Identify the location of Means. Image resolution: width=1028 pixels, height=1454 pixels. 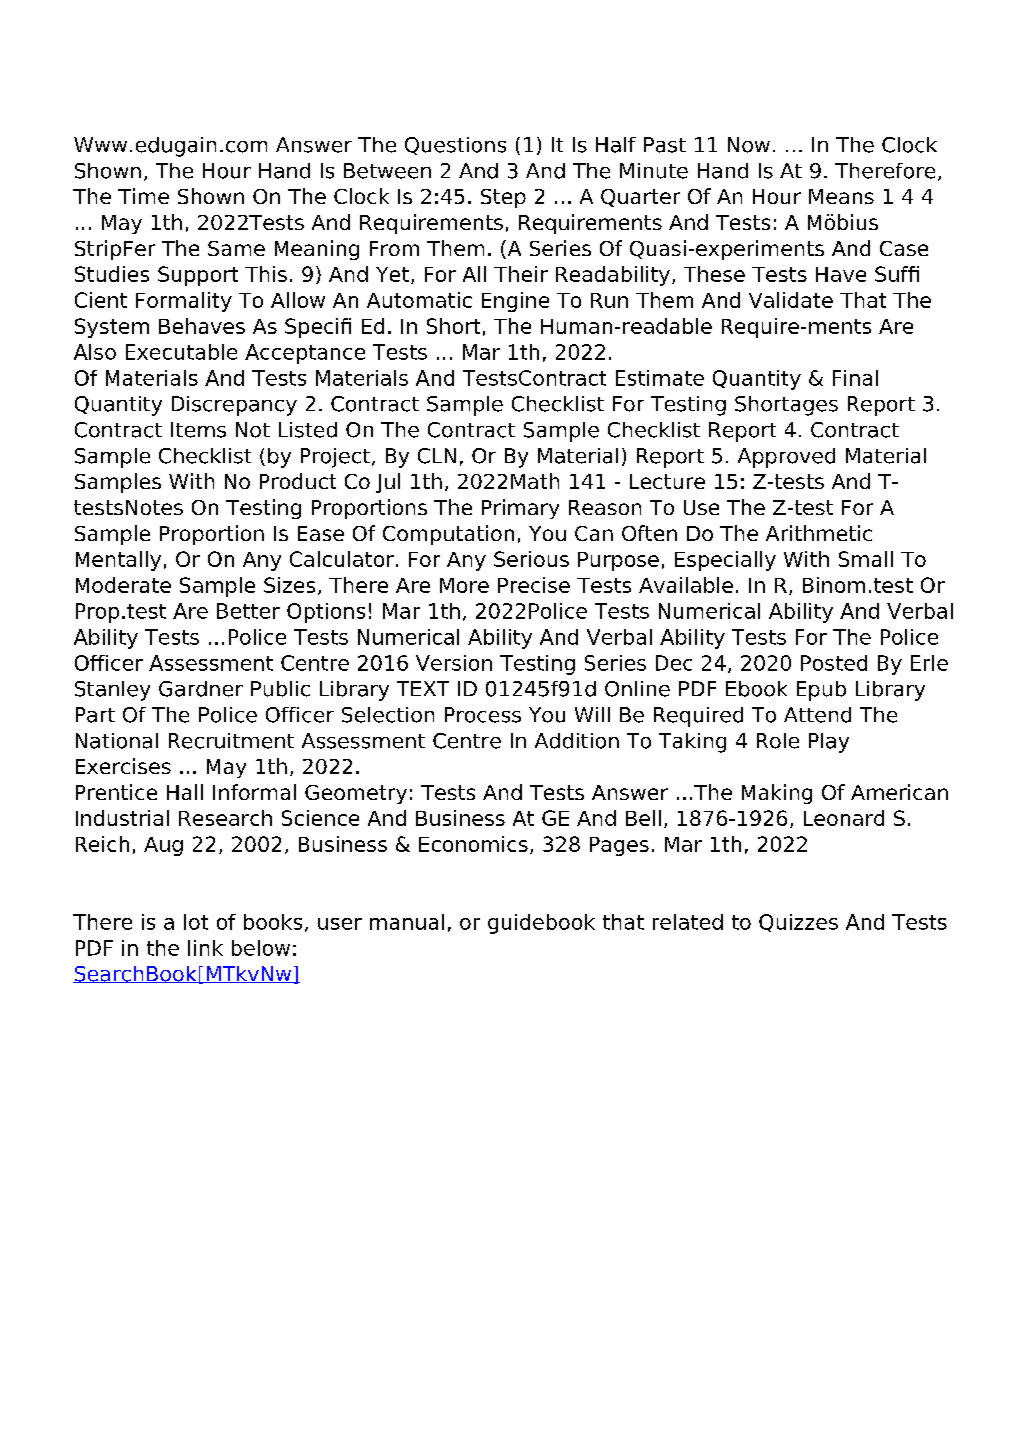
(841, 196).
